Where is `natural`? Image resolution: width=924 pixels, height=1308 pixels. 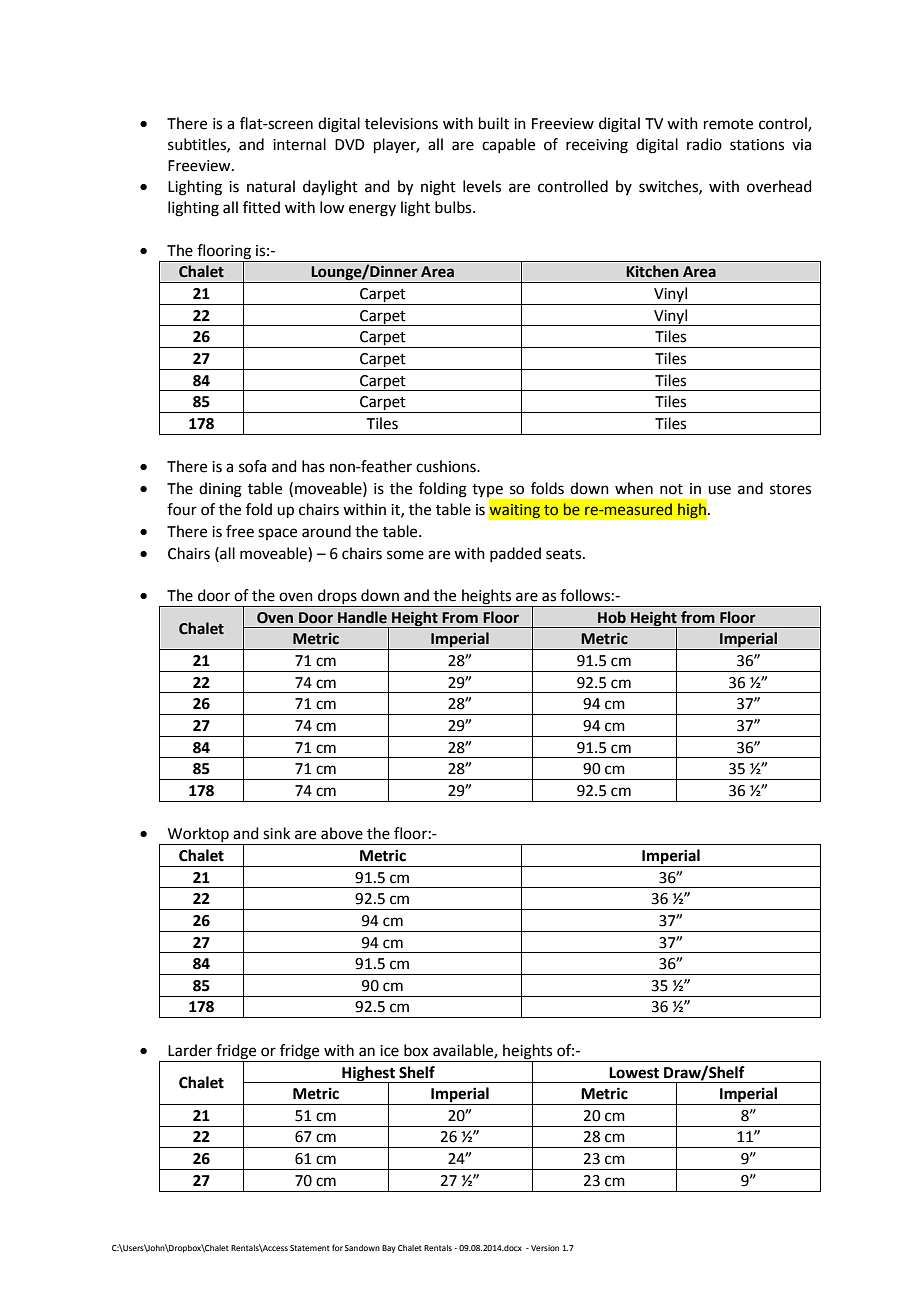 natural is located at coordinates (271, 186).
